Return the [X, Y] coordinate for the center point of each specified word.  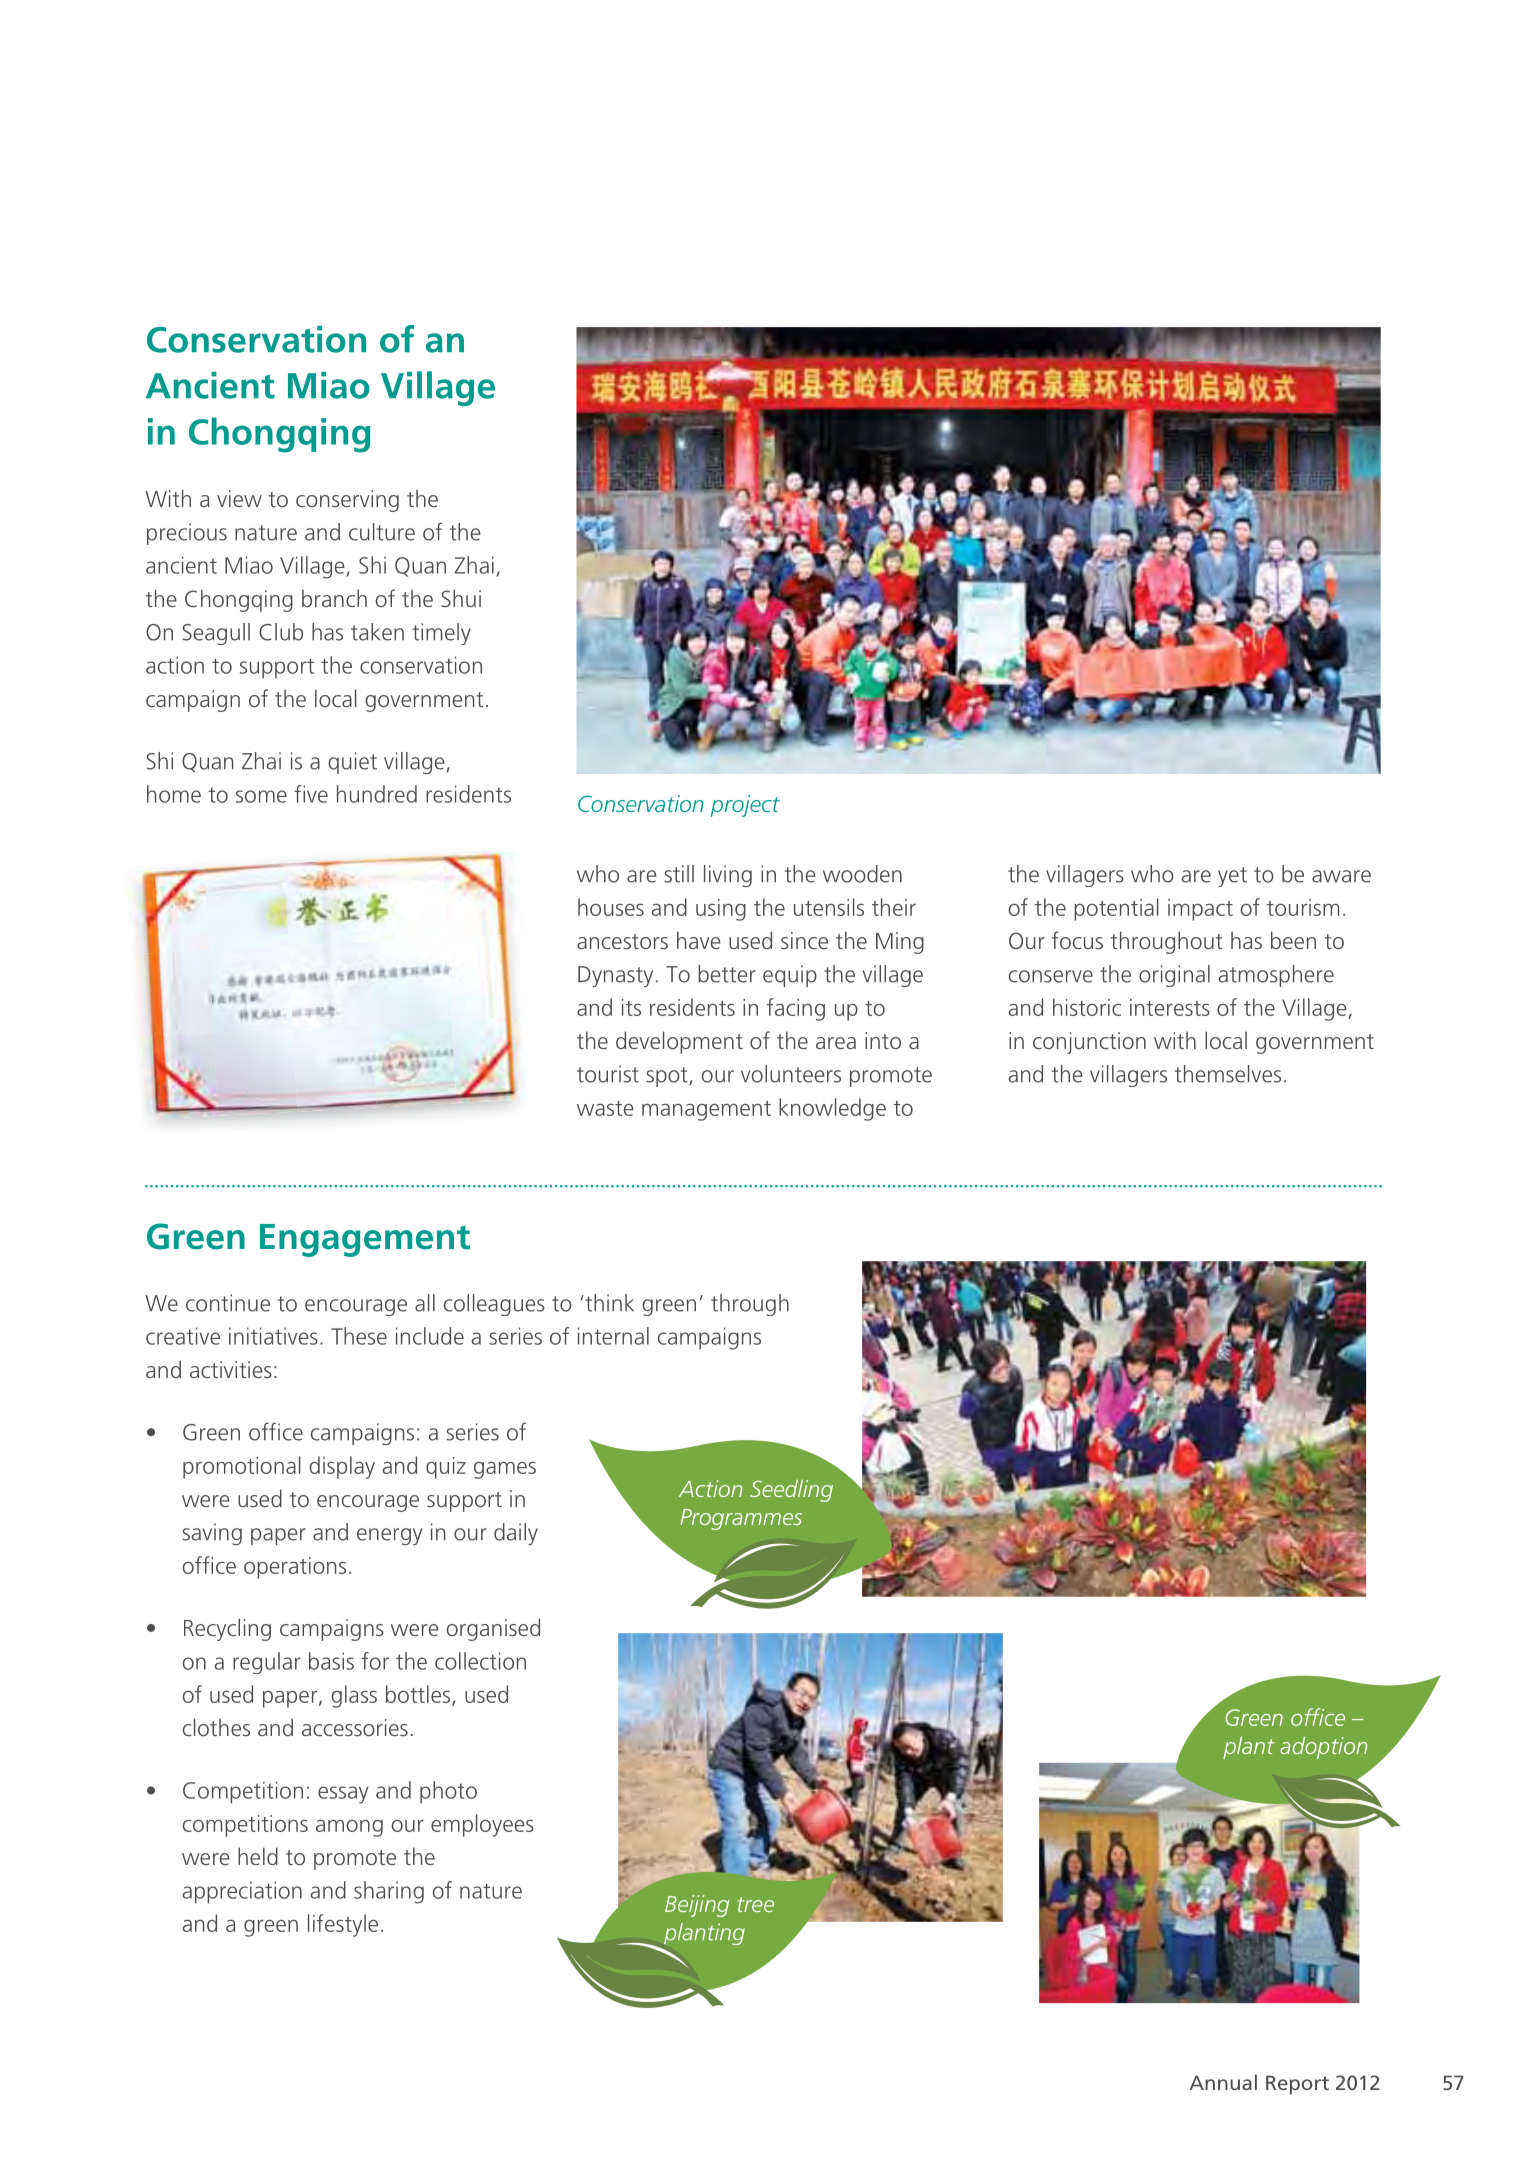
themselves [1228, 1074]
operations [295, 1568]
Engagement [365, 1240]
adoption [1323, 1748]
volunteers [791, 1074]
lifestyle [343, 1925]
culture [382, 532]
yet [1232, 877]
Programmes [741, 1519]
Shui [461, 598]
